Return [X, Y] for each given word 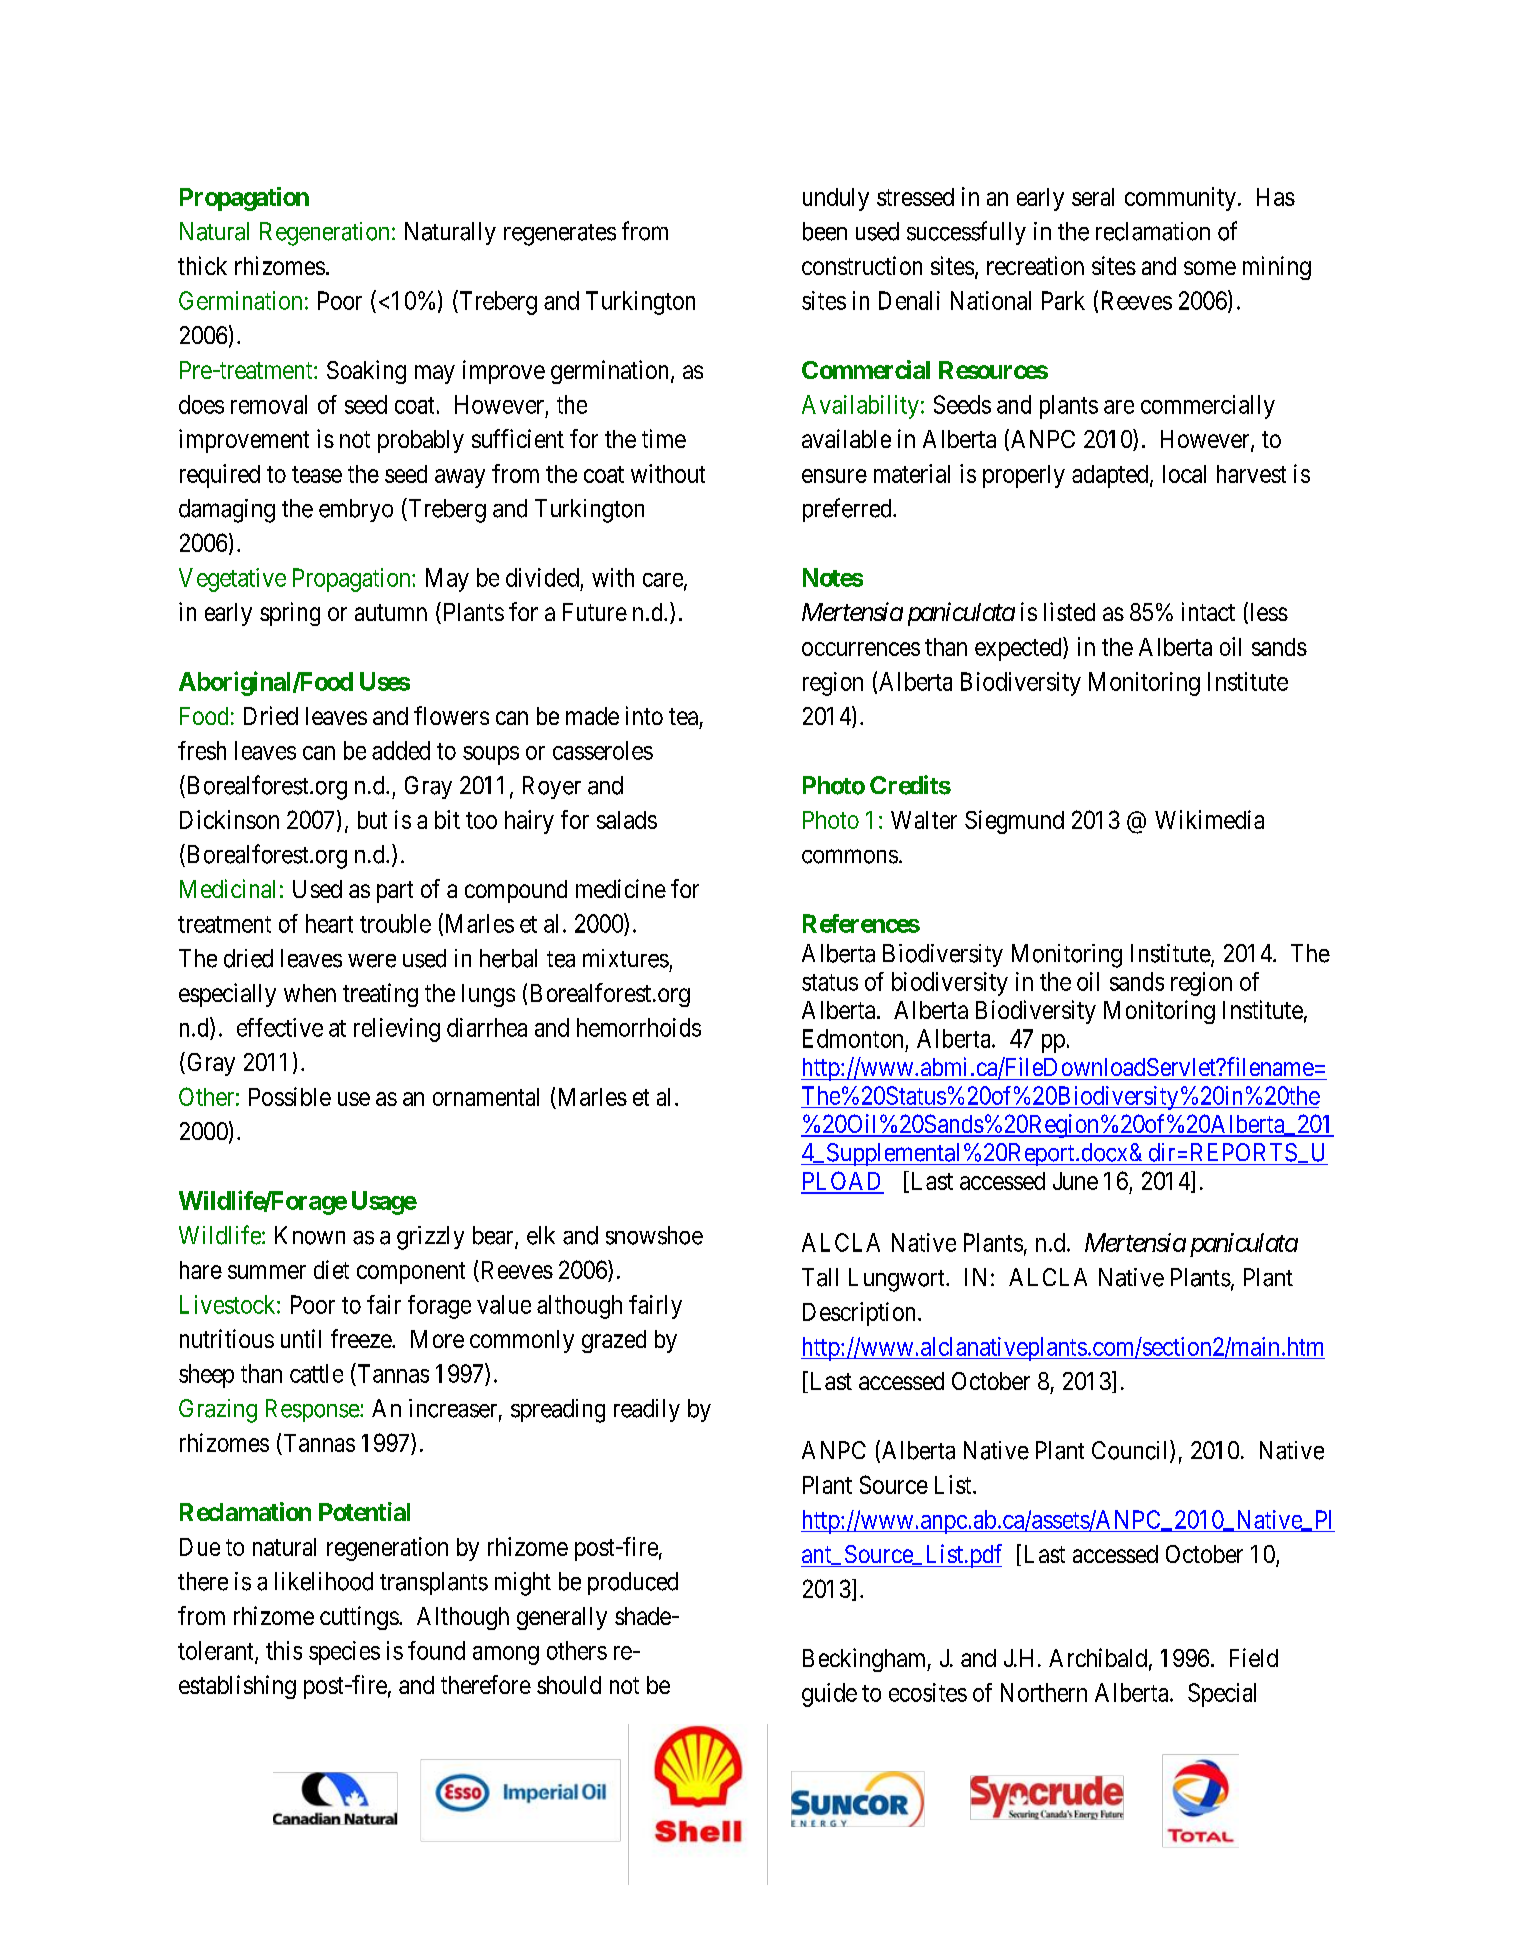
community [1180, 199]
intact [1208, 611]
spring [290, 614]
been [825, 231]
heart [329, 923]
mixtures [626, 958]
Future [595, 612]
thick [202, 265]
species [344, 1653]
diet [331, 1269]
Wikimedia [1209, 819]
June [1075, 1181]
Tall [820, 1277]
